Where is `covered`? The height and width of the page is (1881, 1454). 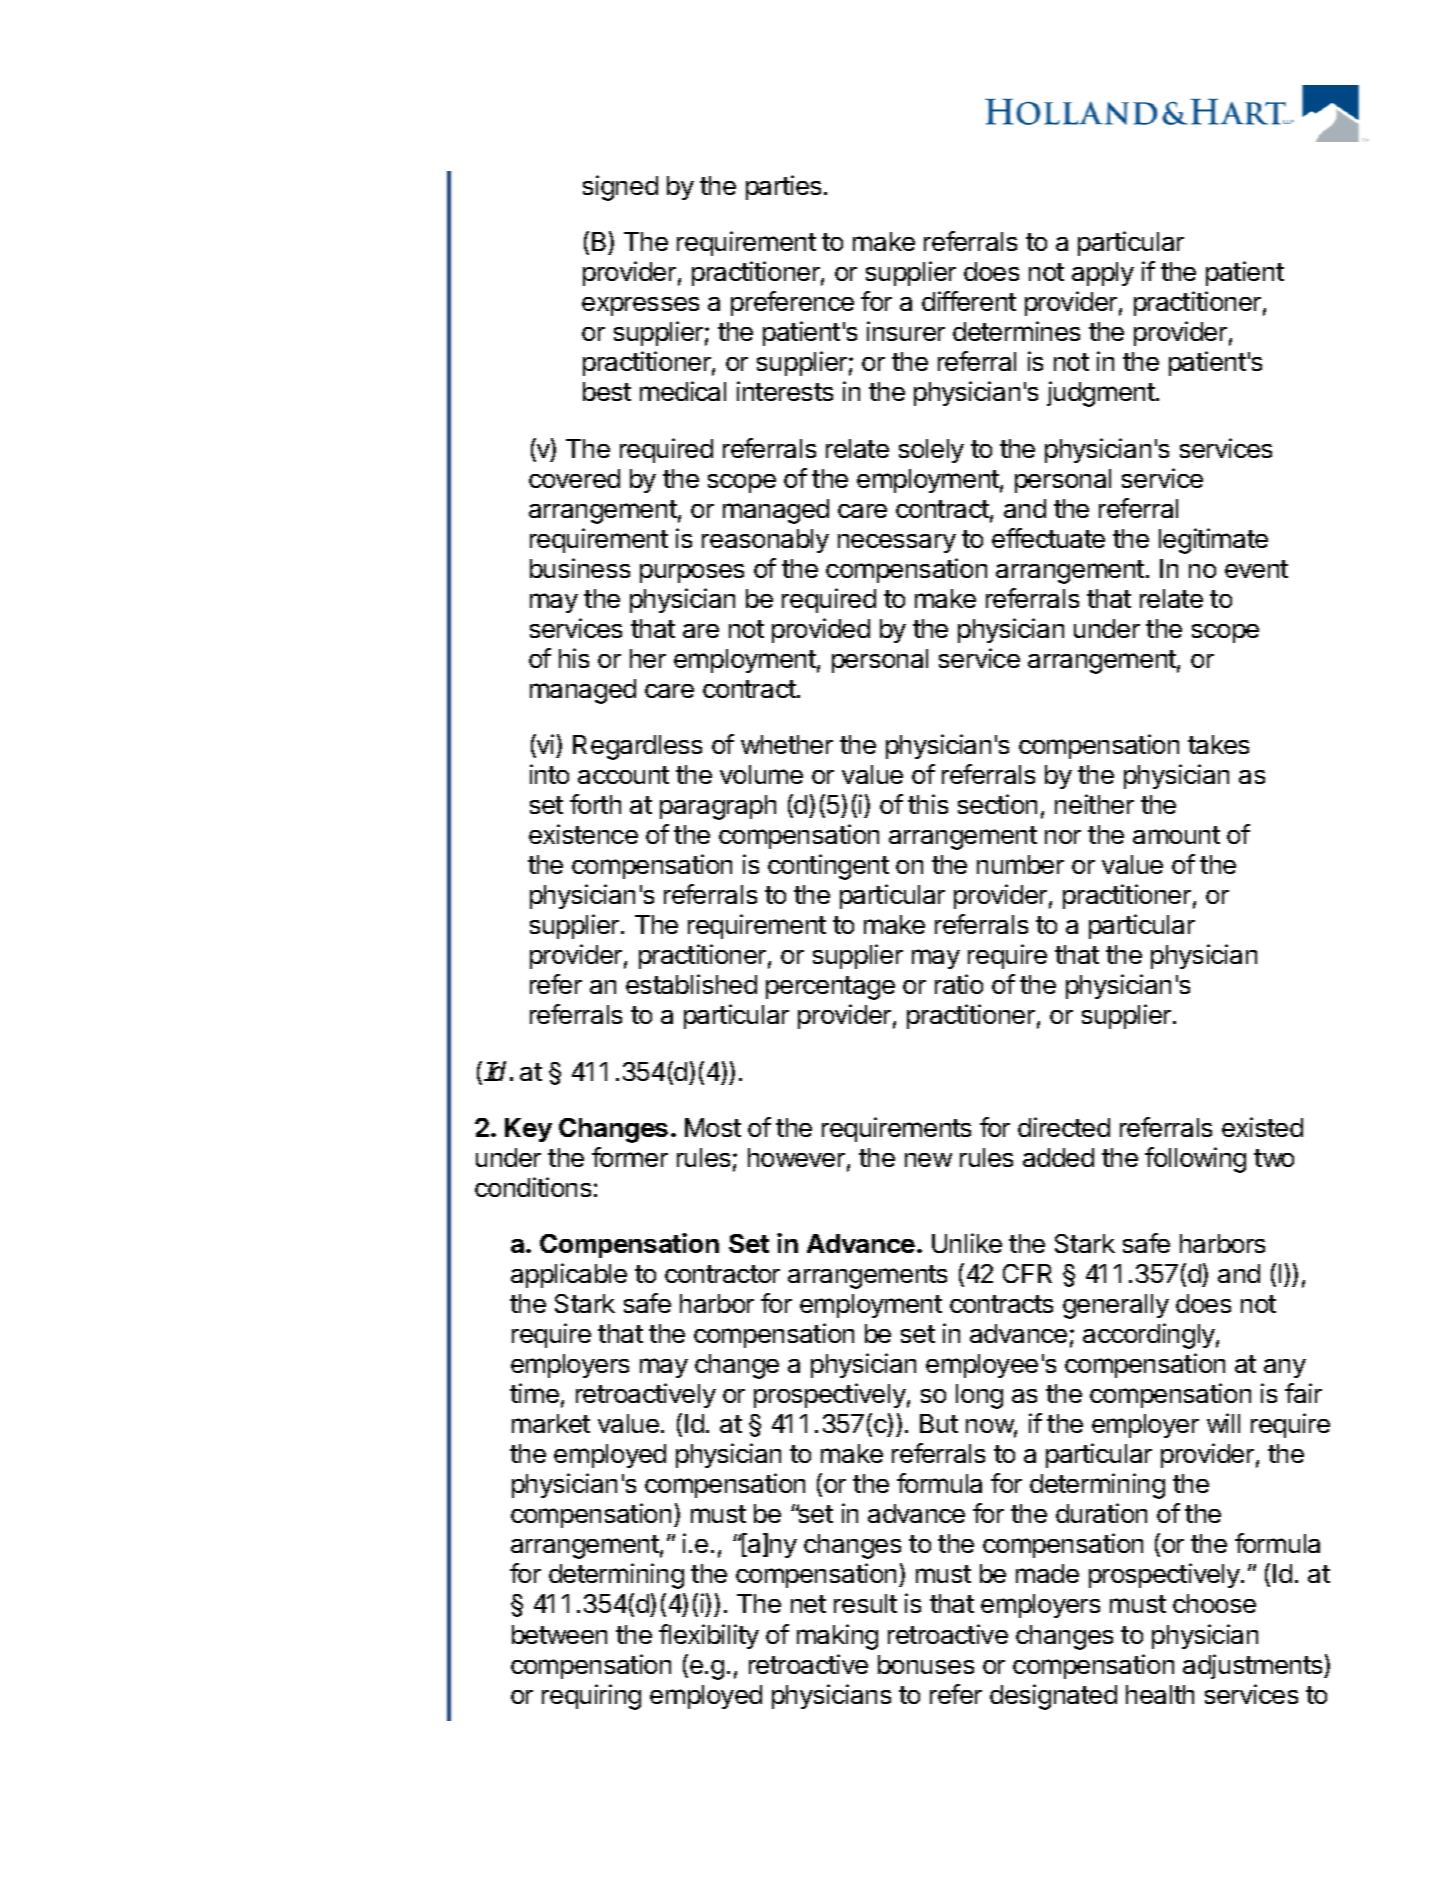
covered is located at coordinates (574, 478).
